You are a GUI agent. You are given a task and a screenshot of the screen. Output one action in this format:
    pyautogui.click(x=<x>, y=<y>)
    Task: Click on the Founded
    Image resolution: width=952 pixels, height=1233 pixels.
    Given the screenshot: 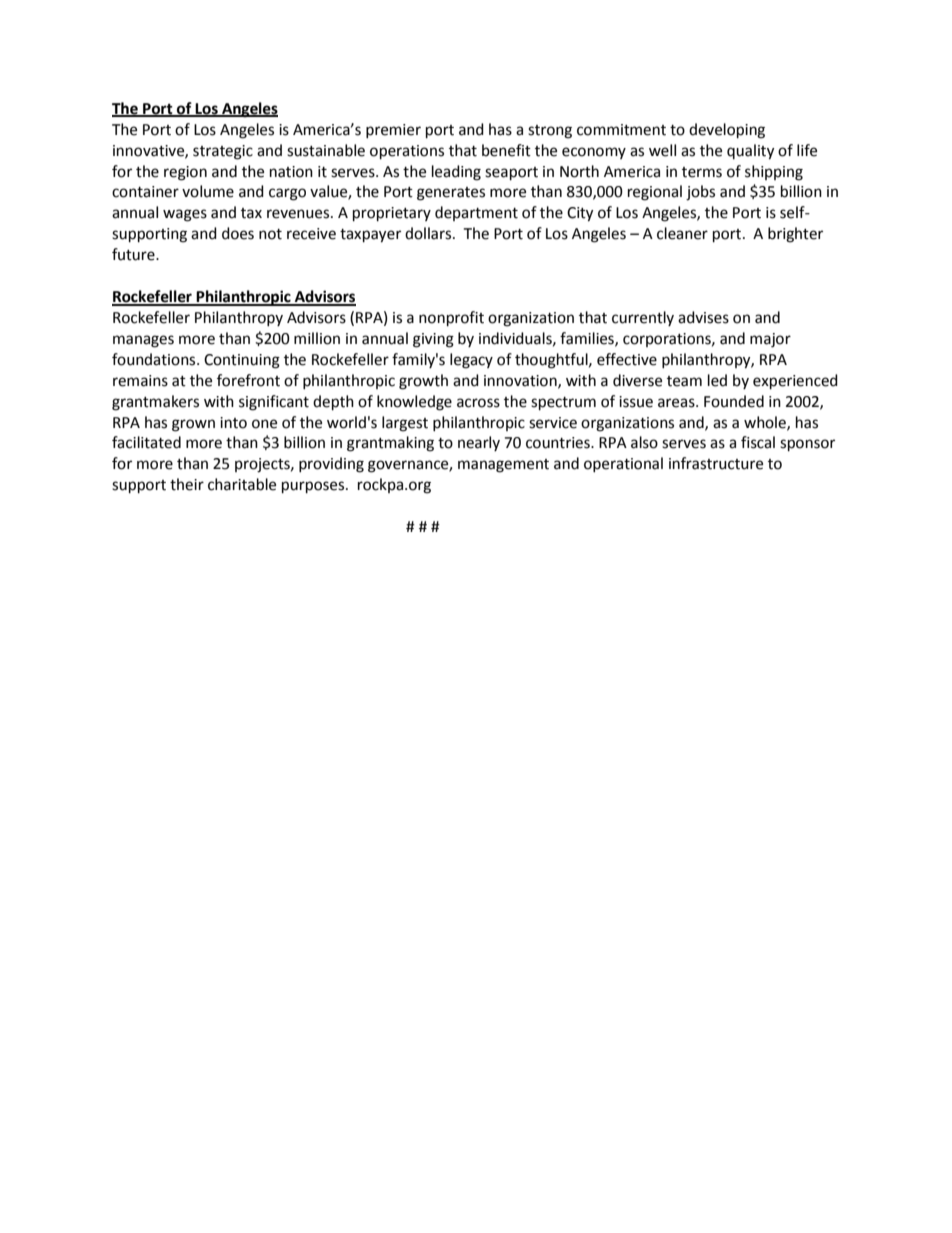 What is the action you would take?
    pyautogui.click(x=734, y=401)
